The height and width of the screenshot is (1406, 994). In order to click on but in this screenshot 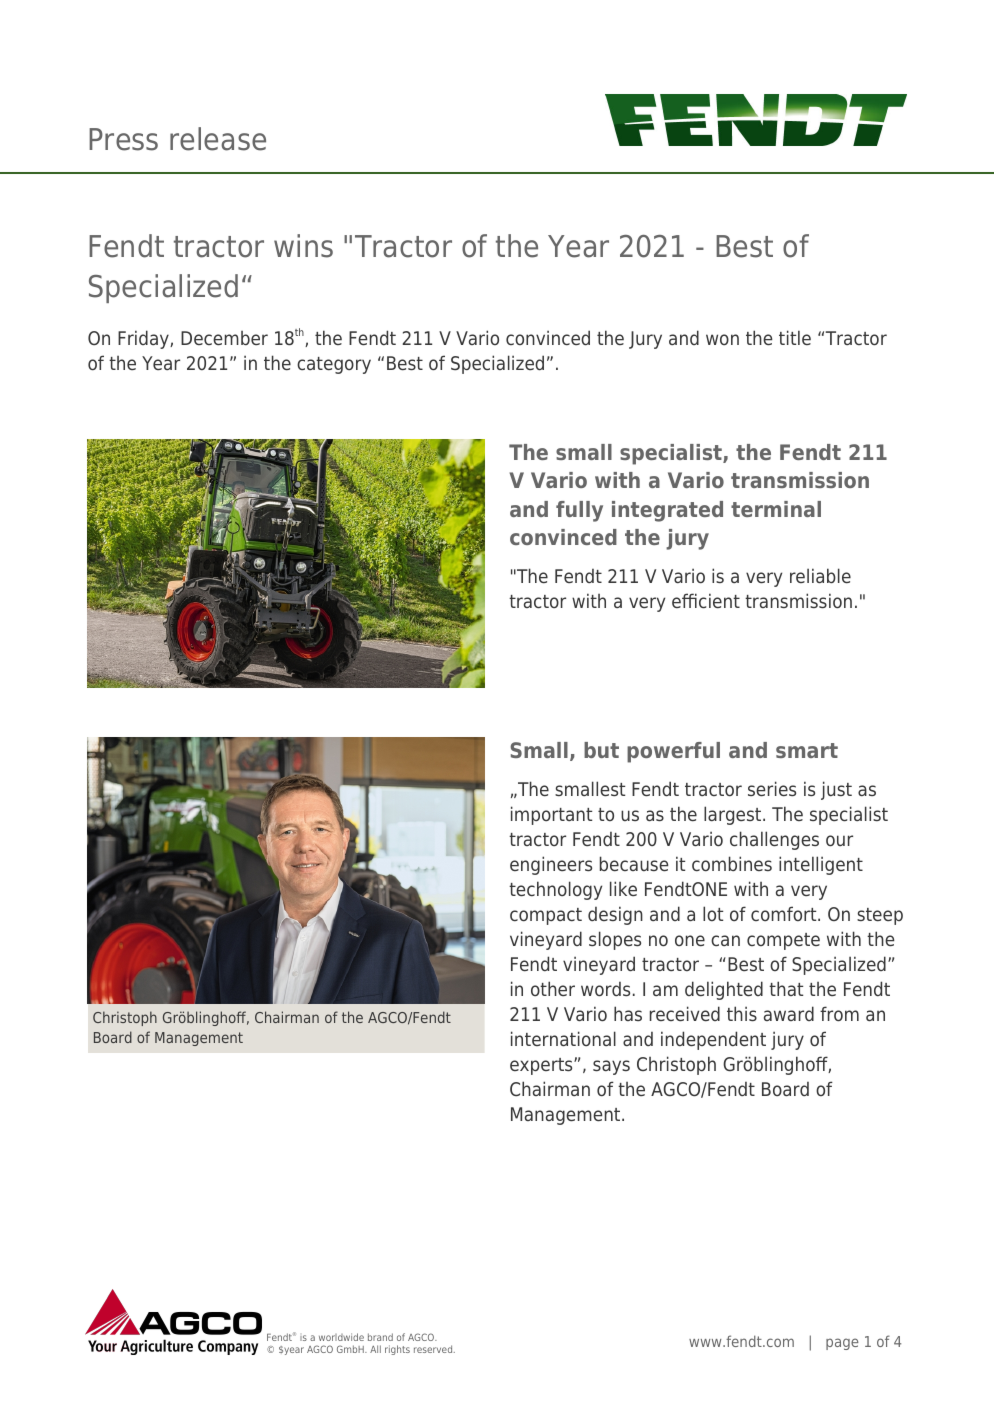, I will do `click(601, 750)`.
